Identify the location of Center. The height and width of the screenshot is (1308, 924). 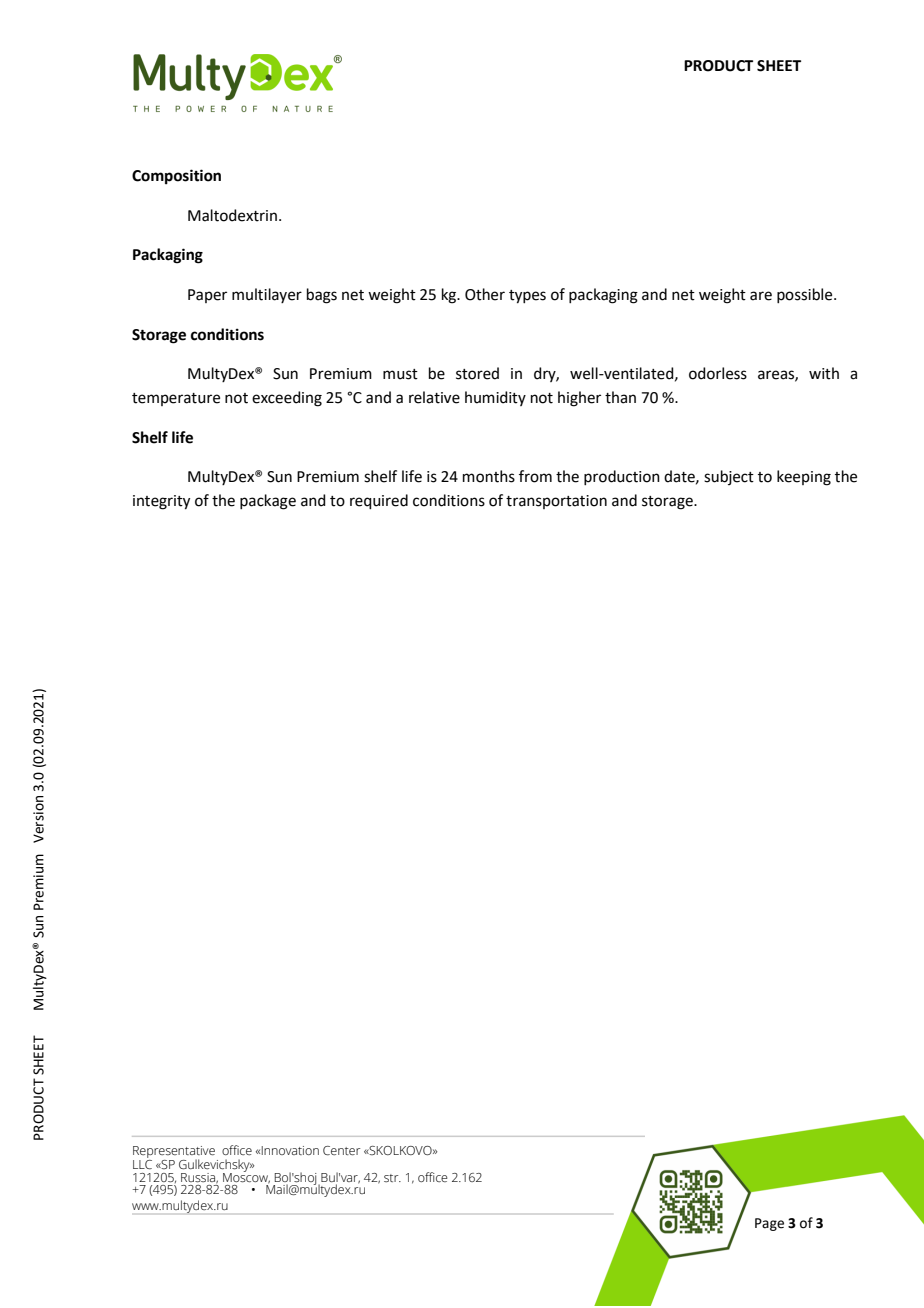
(341, 1151).
